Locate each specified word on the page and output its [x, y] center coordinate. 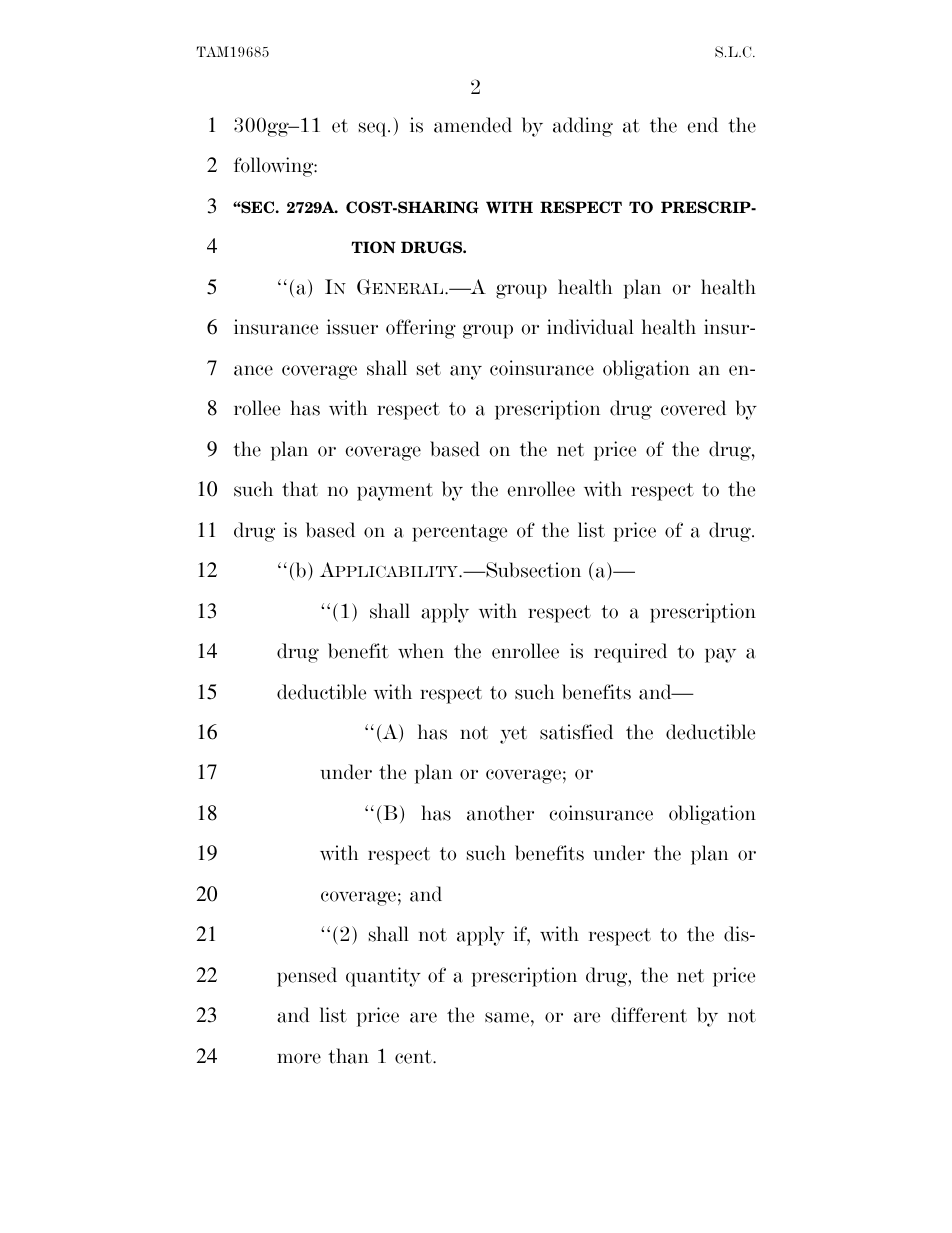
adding [583, 127]
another [500, 813]
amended [473, 125]
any [466, 372]
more [299, 1058]
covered [693, 408]
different [649, 1015]
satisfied [576, 732]
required [630, 653]
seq [374, 129]
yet [513, 735]
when [421, 651]
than [348, 1056]
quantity [383, 977]
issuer [352, 327]
